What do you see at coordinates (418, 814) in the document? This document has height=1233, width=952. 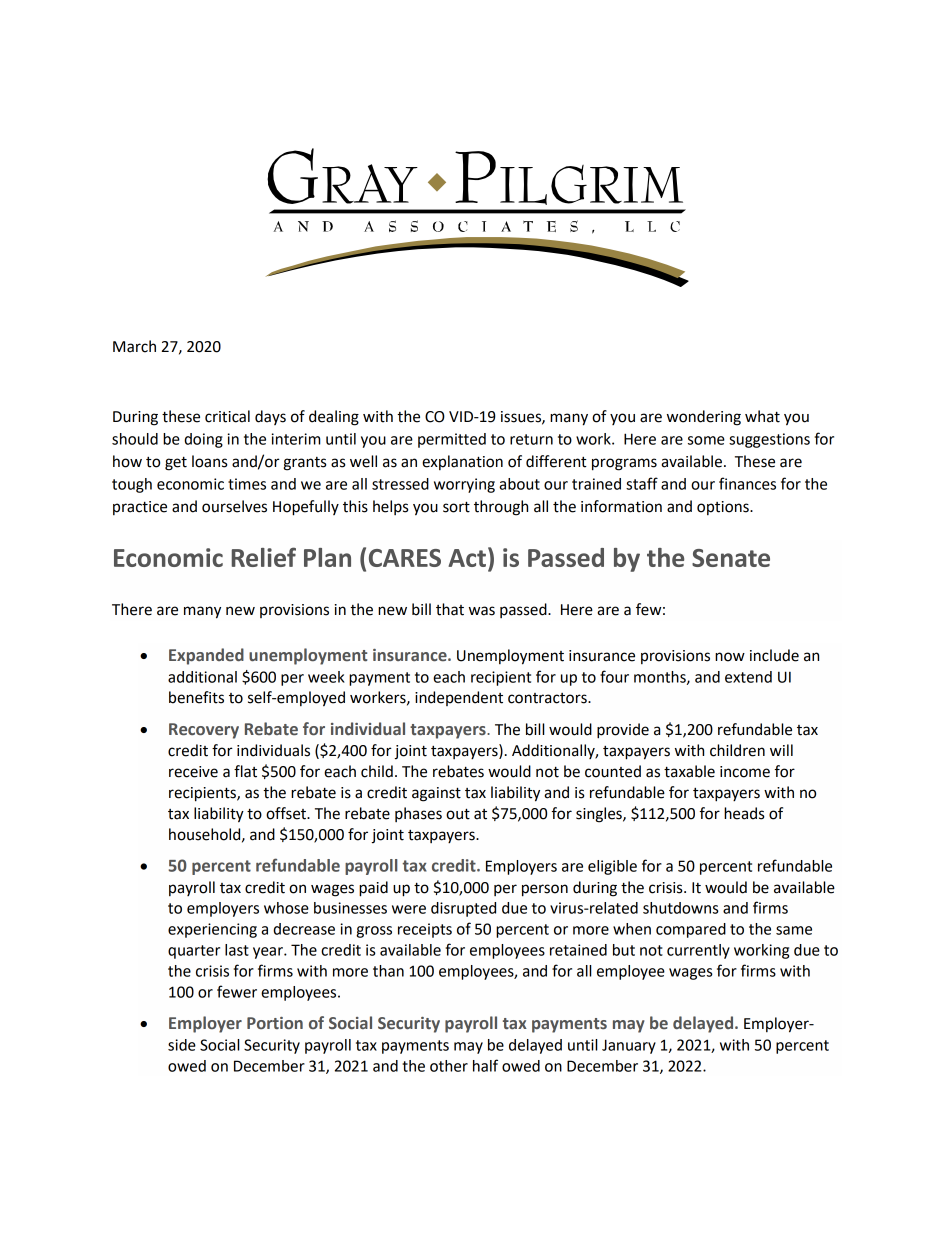 I see `phases` at bounding box center [418, 814].
